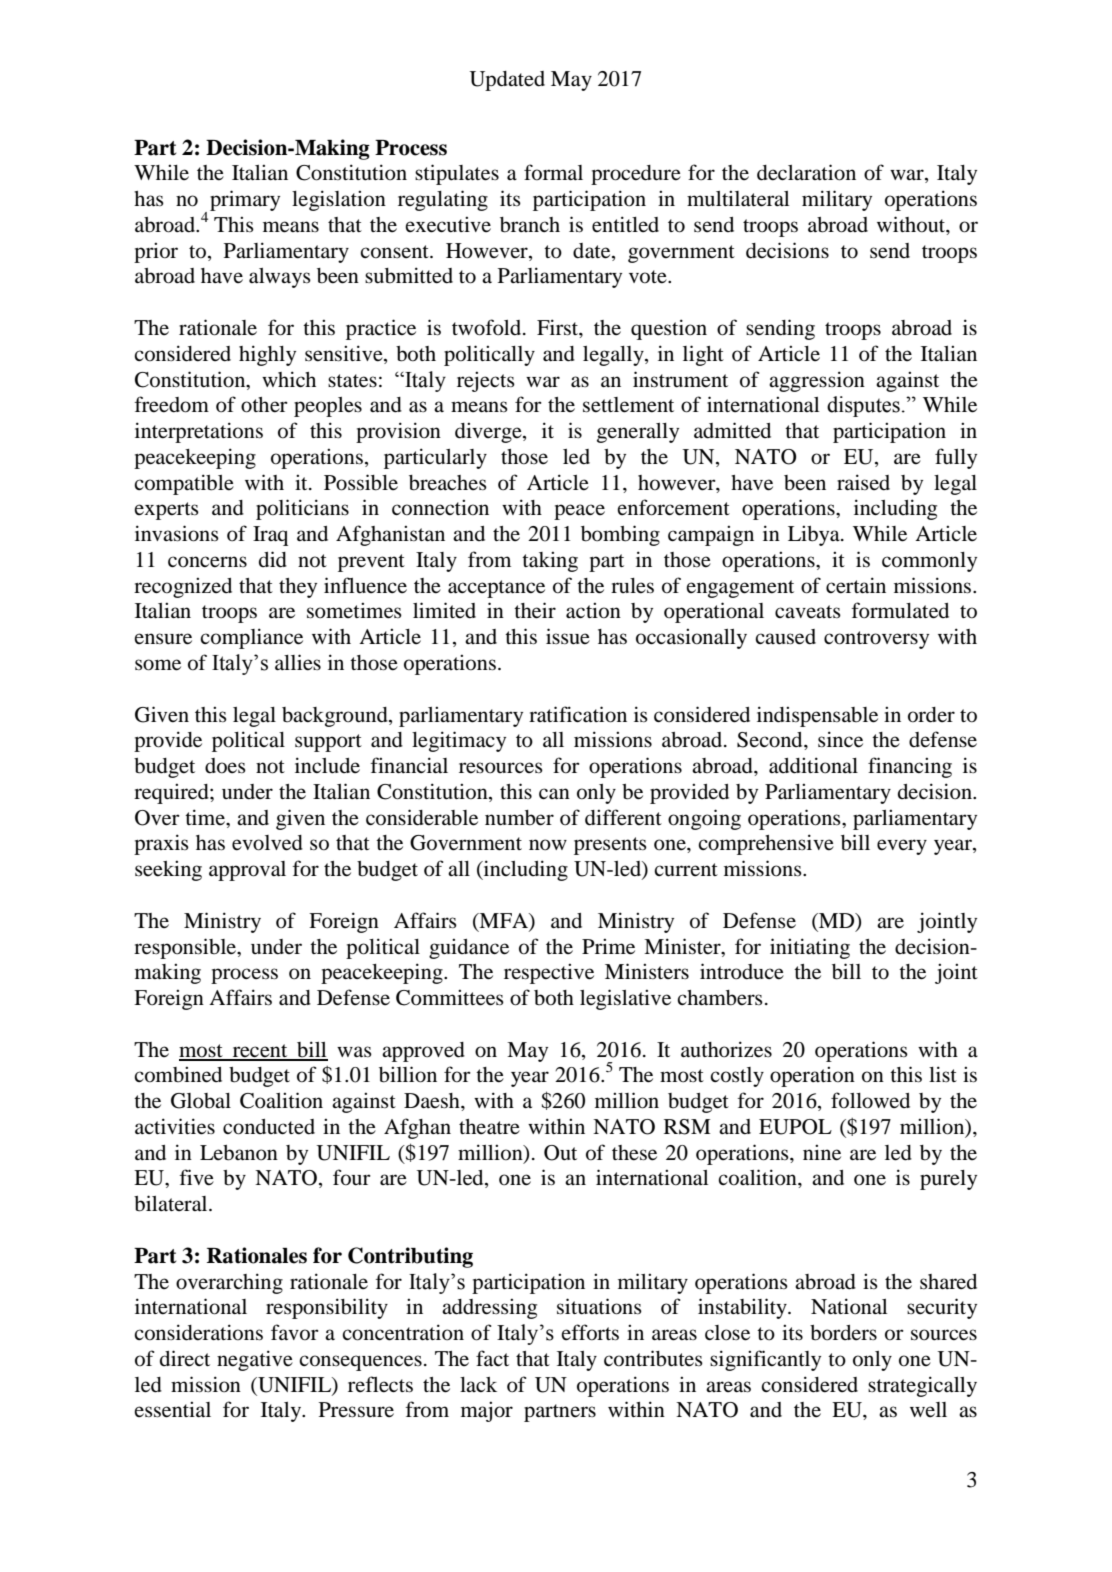 Image resolution: width=1112 pixels, height=1572 pixels. I want to click on branch, so click(530, 225).
